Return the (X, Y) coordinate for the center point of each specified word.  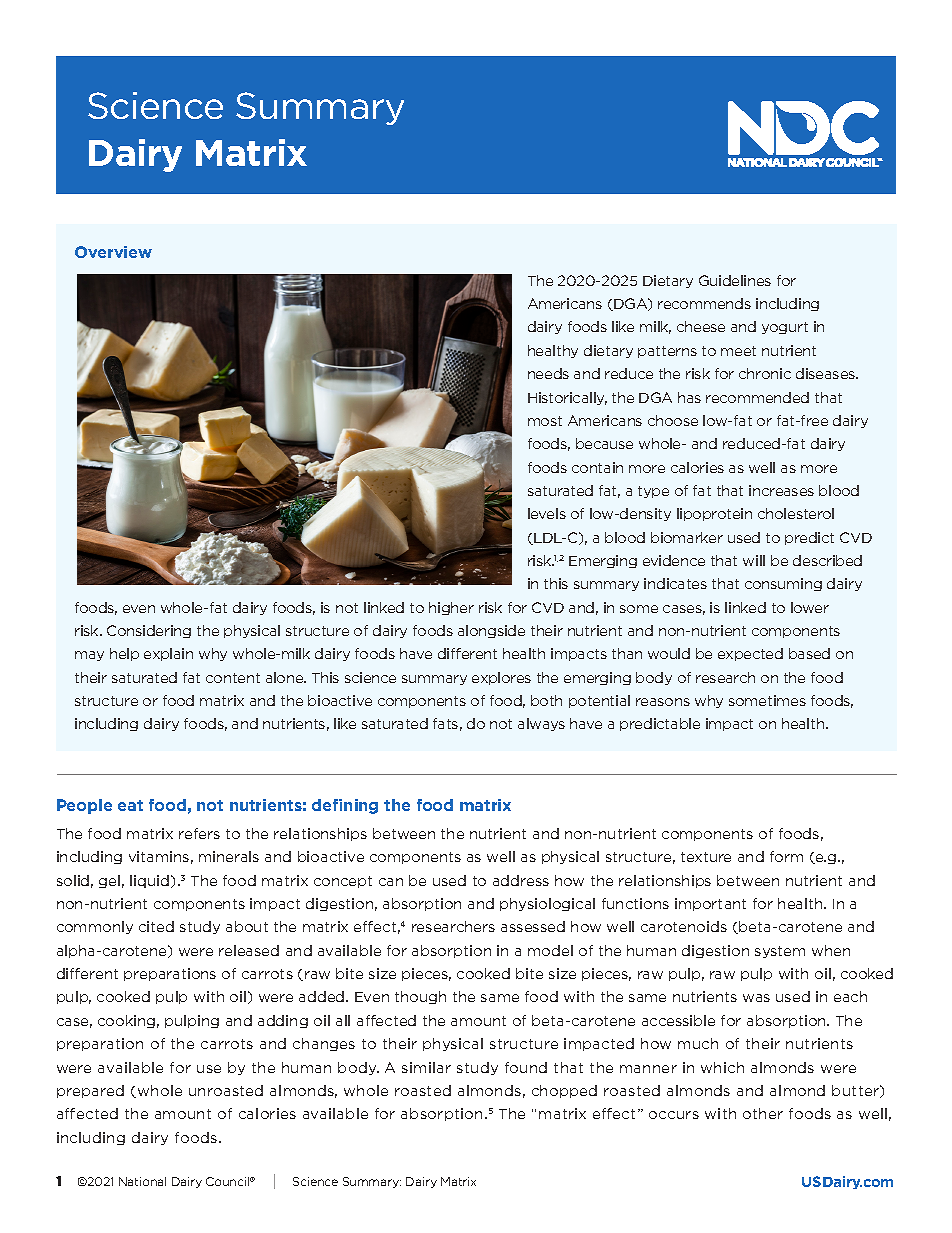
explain (168, 654)
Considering (149, 631)
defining (345, 806)
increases (781, 490)
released (249, 950)
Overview (113, 252)
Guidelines (735, 280)
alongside (491, 631)
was (756, 998)
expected (750, 654)
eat (130, 805)
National (142, 1181)
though (420, 997)
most (545, 421)
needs (548, 373)
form (786, 856)
